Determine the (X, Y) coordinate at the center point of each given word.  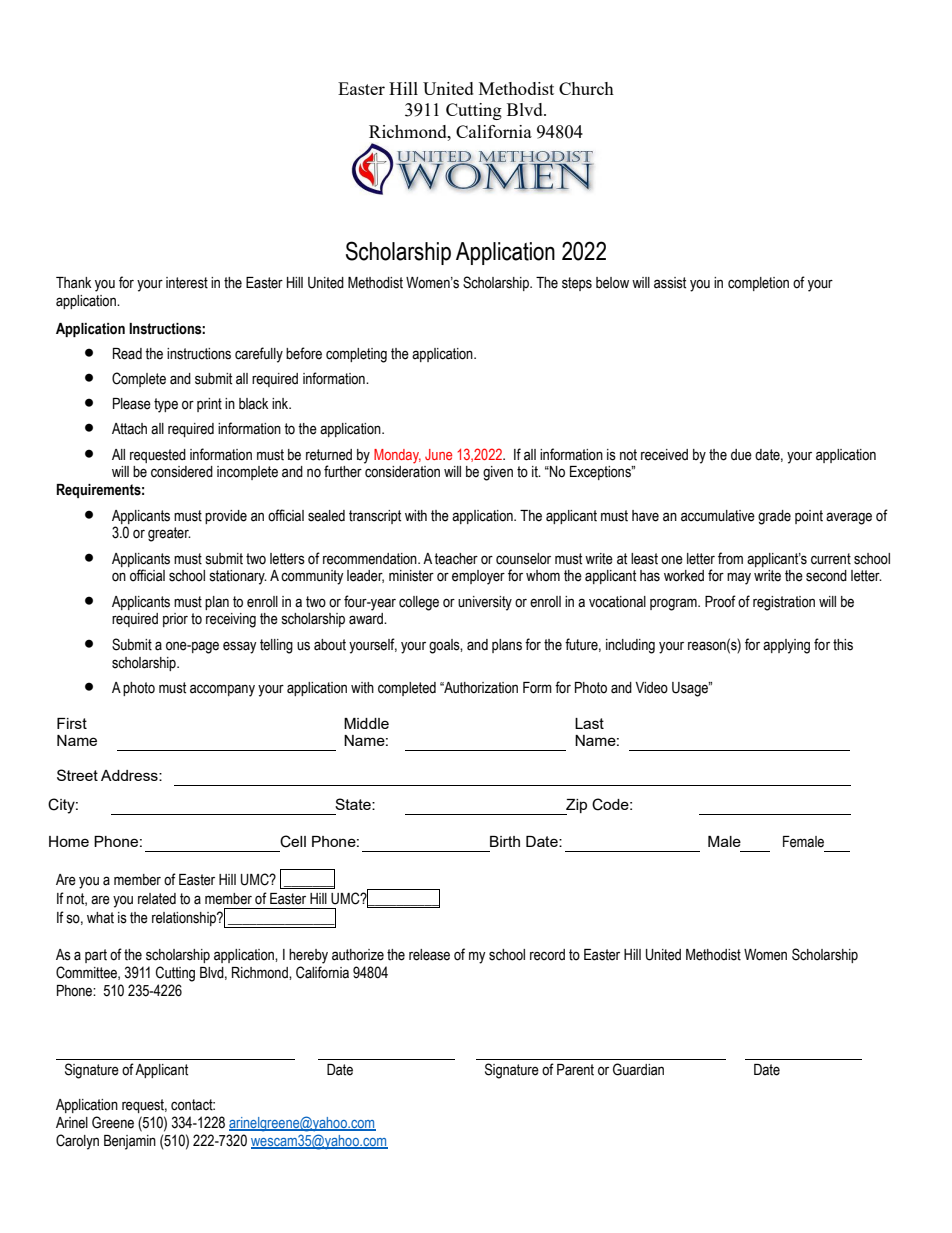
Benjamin (130, 1142)
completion (758, 284)
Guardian (638, 1069)
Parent (575, 1070)
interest (187, 283)
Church (586, 88)
